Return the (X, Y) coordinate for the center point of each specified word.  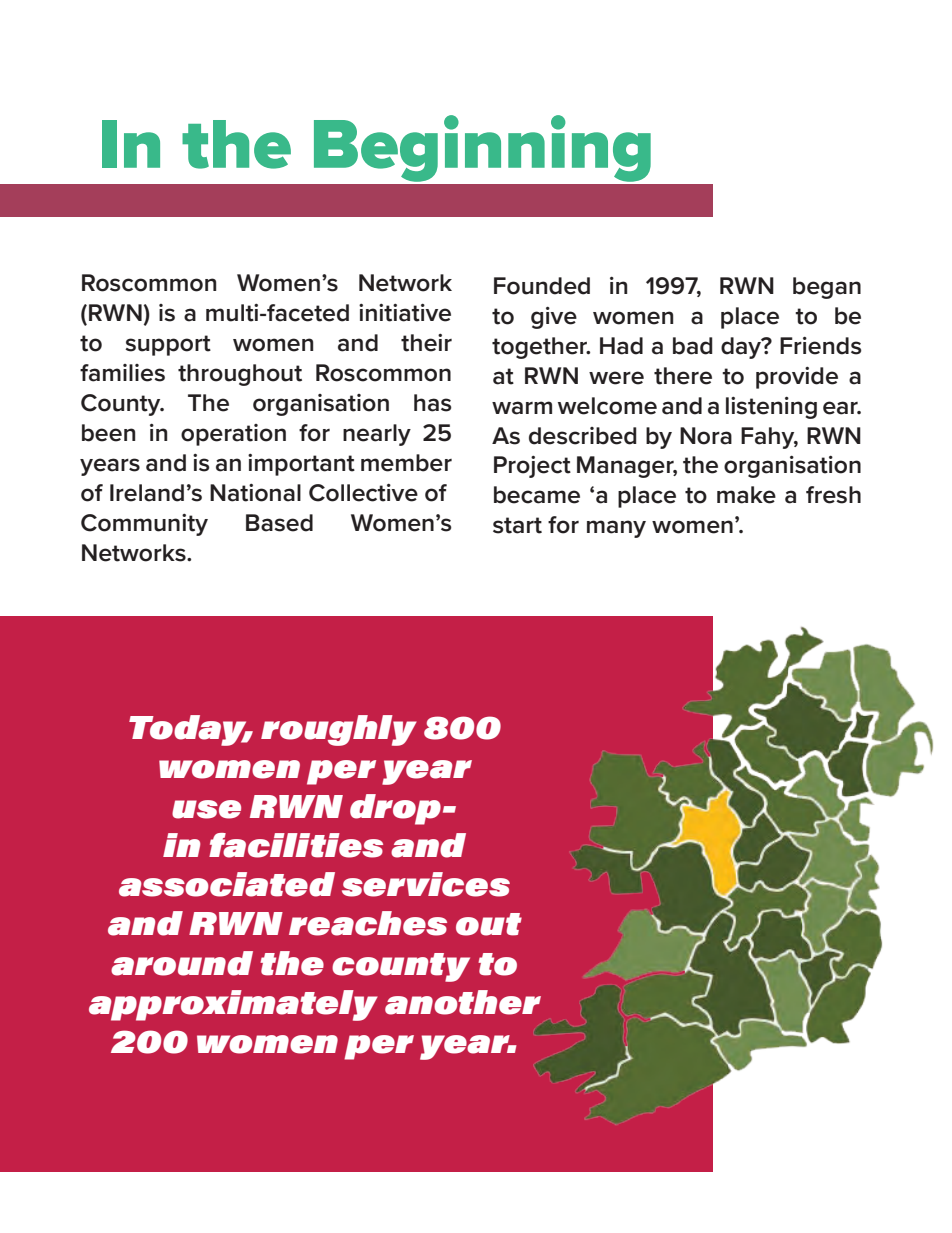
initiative (405, 313)
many (616, 529)
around (182, 963)
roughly (339, 730)
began (827, 288)
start (517, 525)
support (168, 345)
